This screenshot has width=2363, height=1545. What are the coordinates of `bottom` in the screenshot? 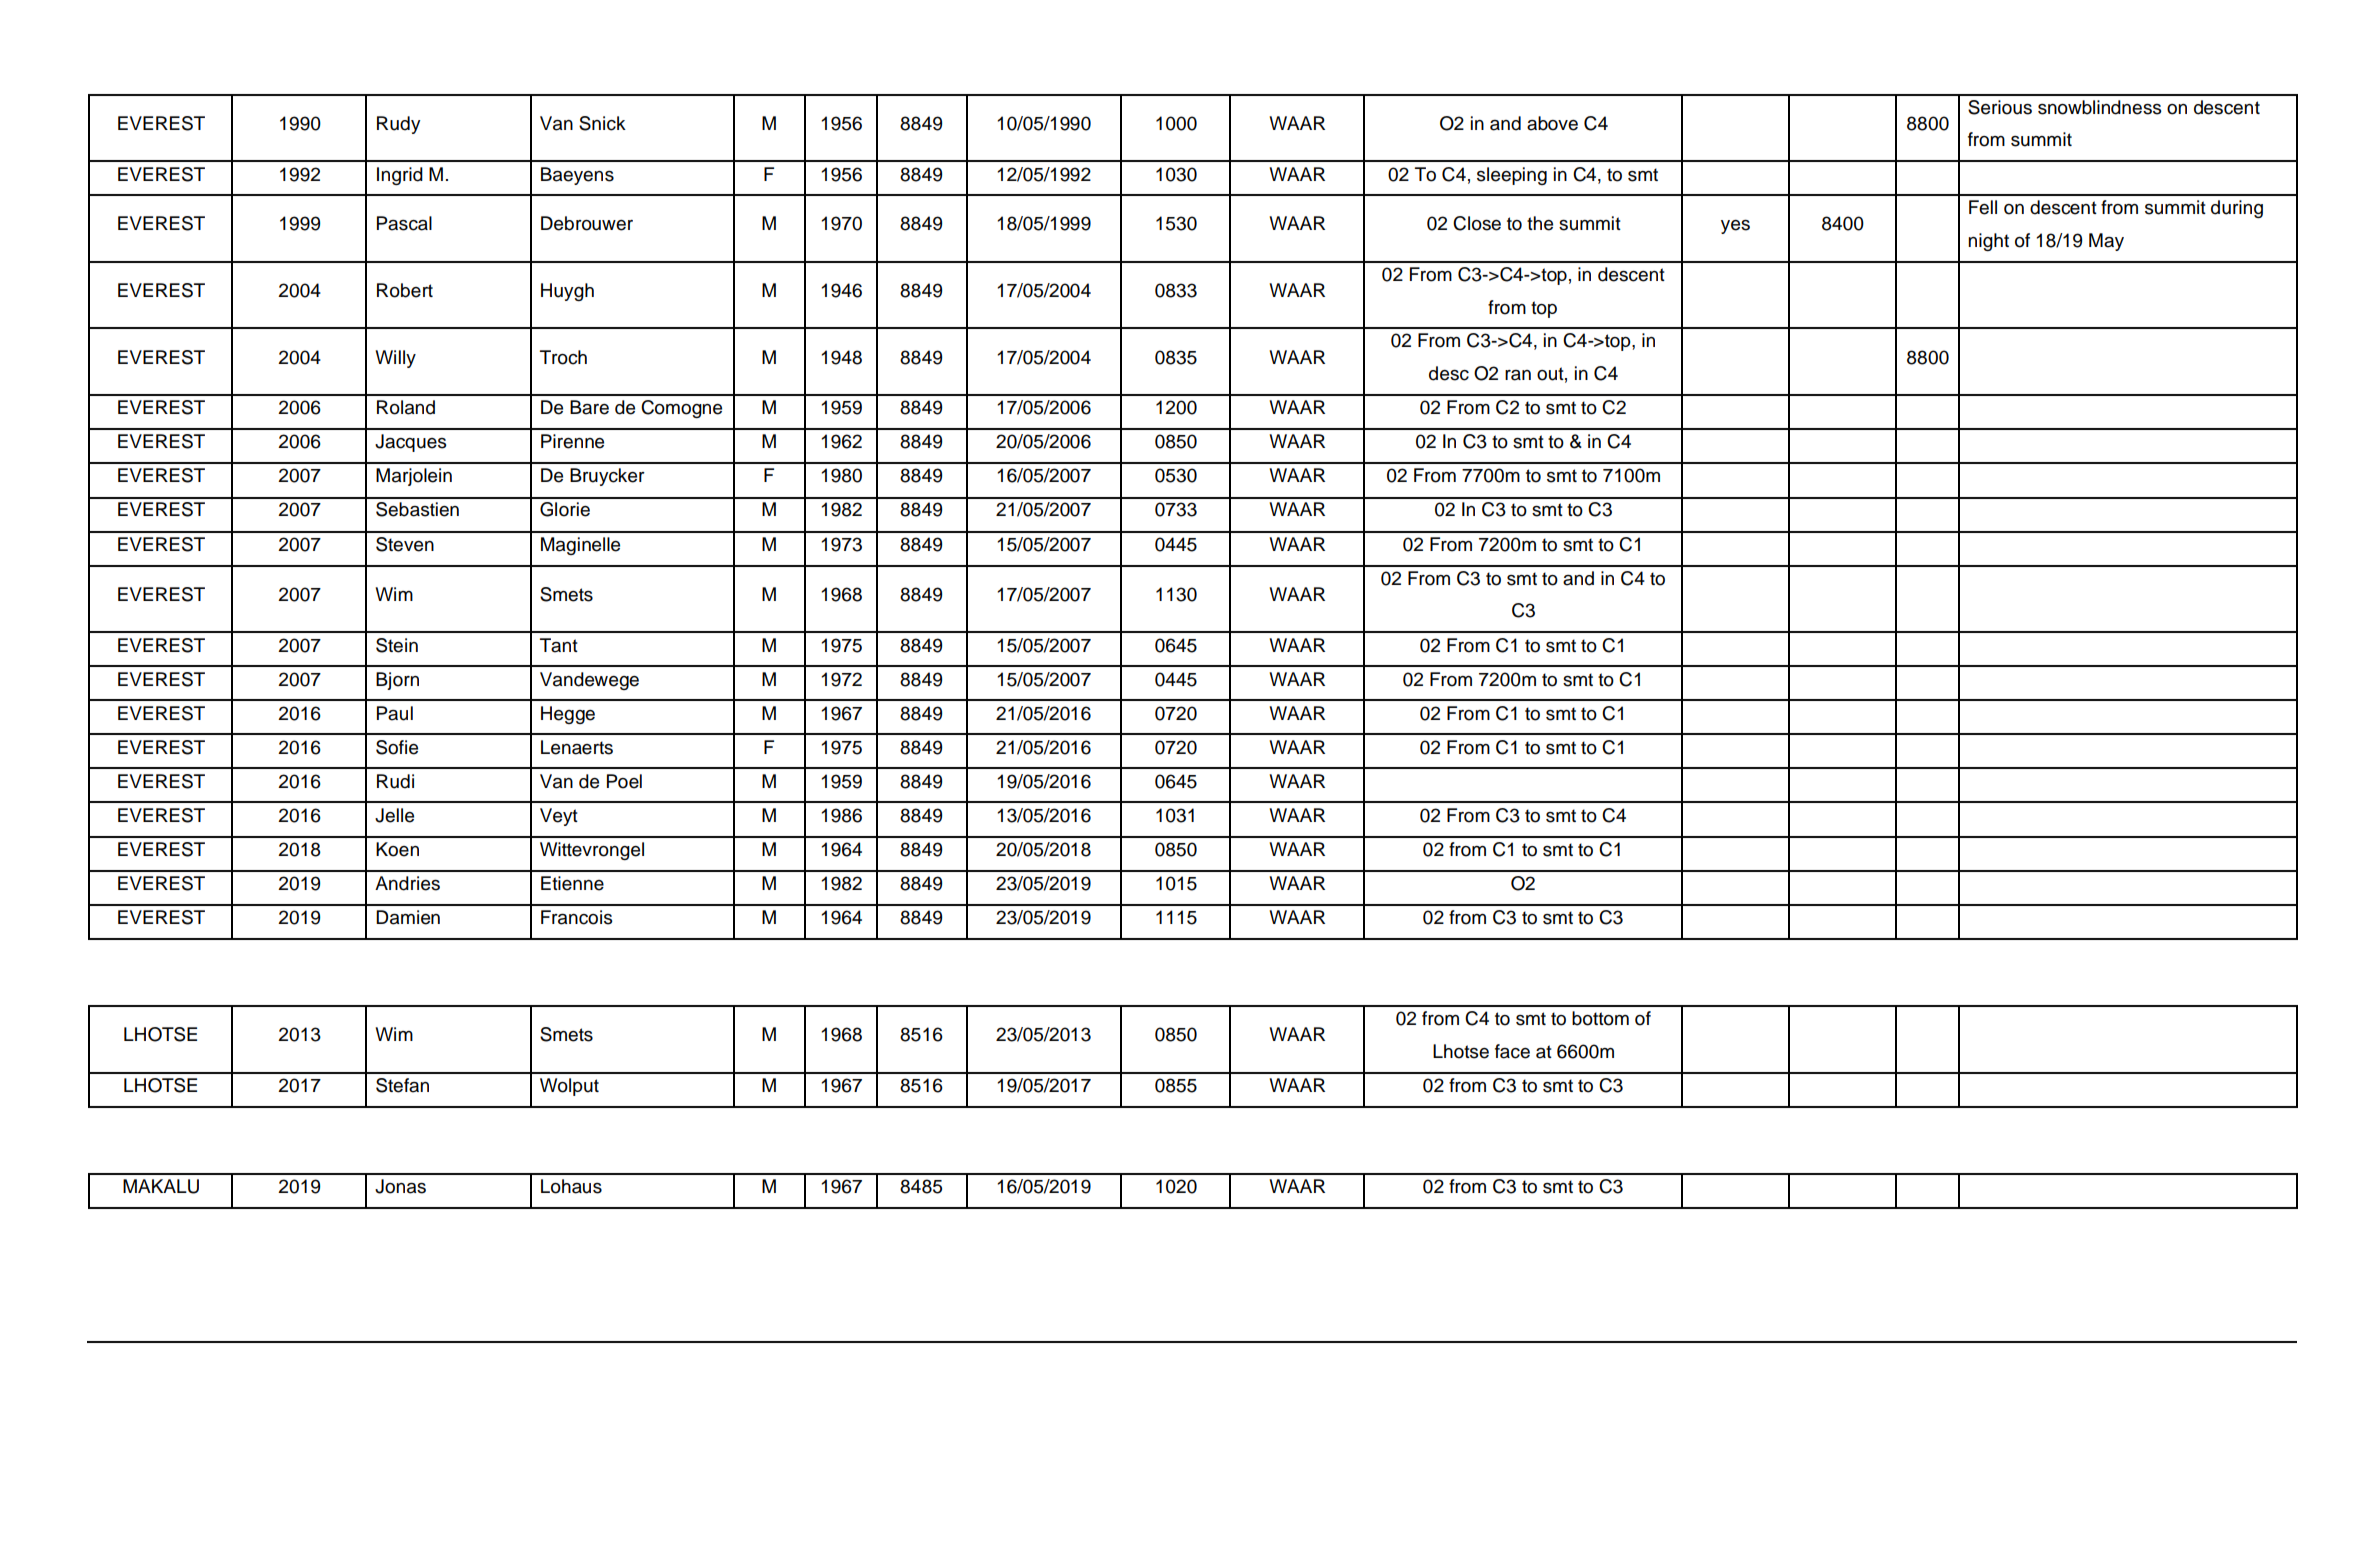 It's located at (1600, 1018).
